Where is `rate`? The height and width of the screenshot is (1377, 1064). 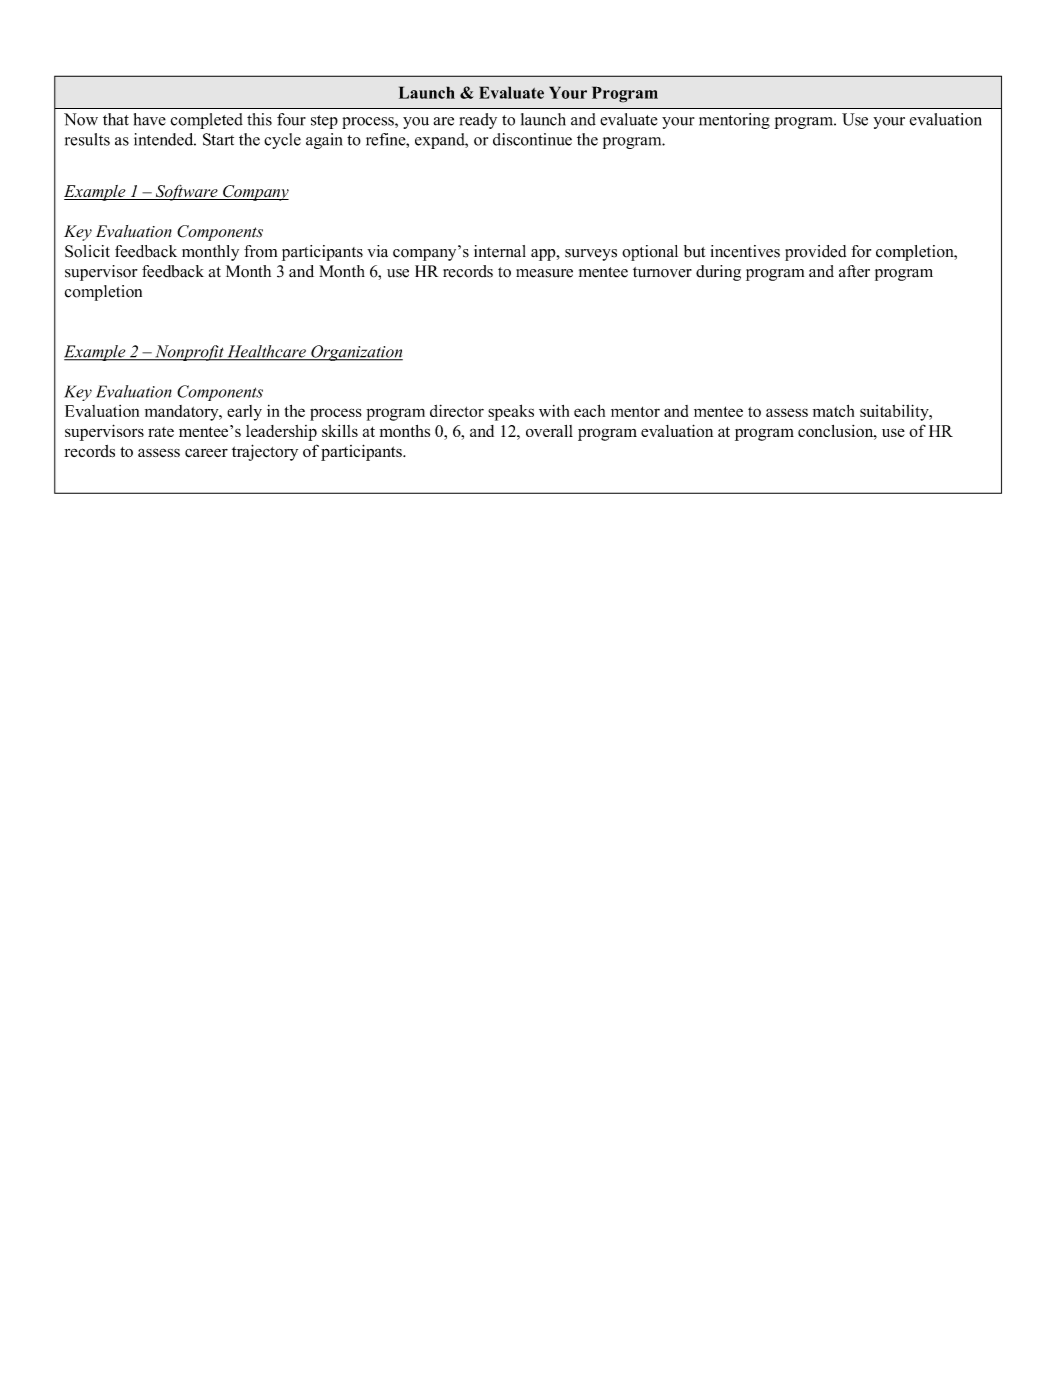 rate is located at coordinates (161, 432).
